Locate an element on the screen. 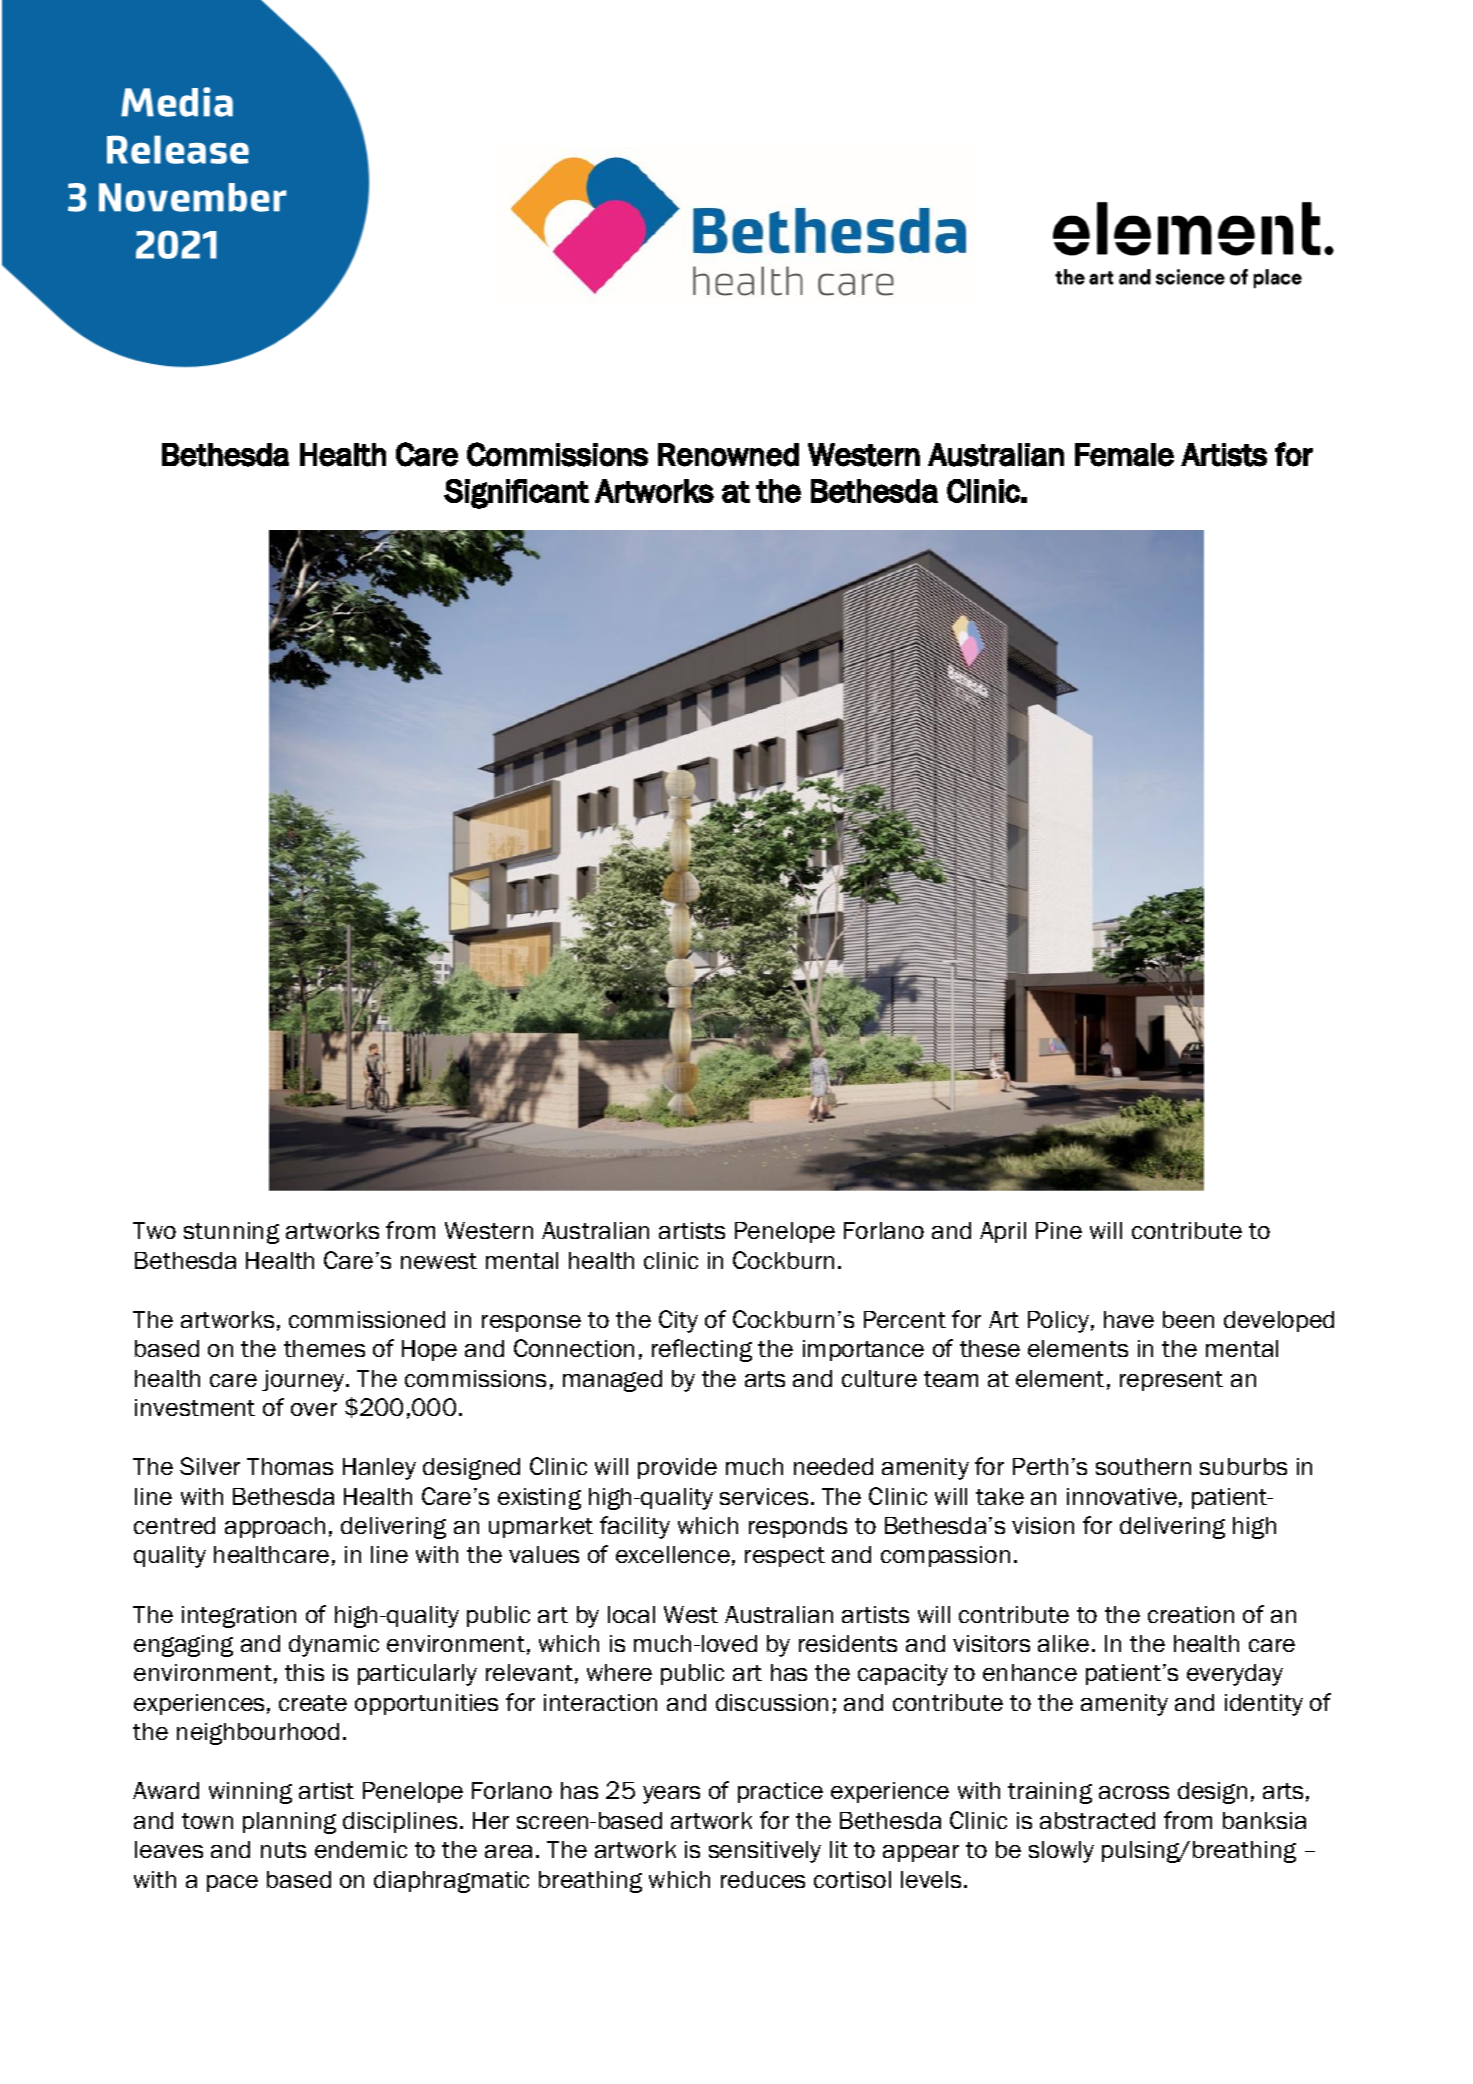 The width and height of the screenshot is (1473, 2084). Significant is located at coordinates (516, 494).
